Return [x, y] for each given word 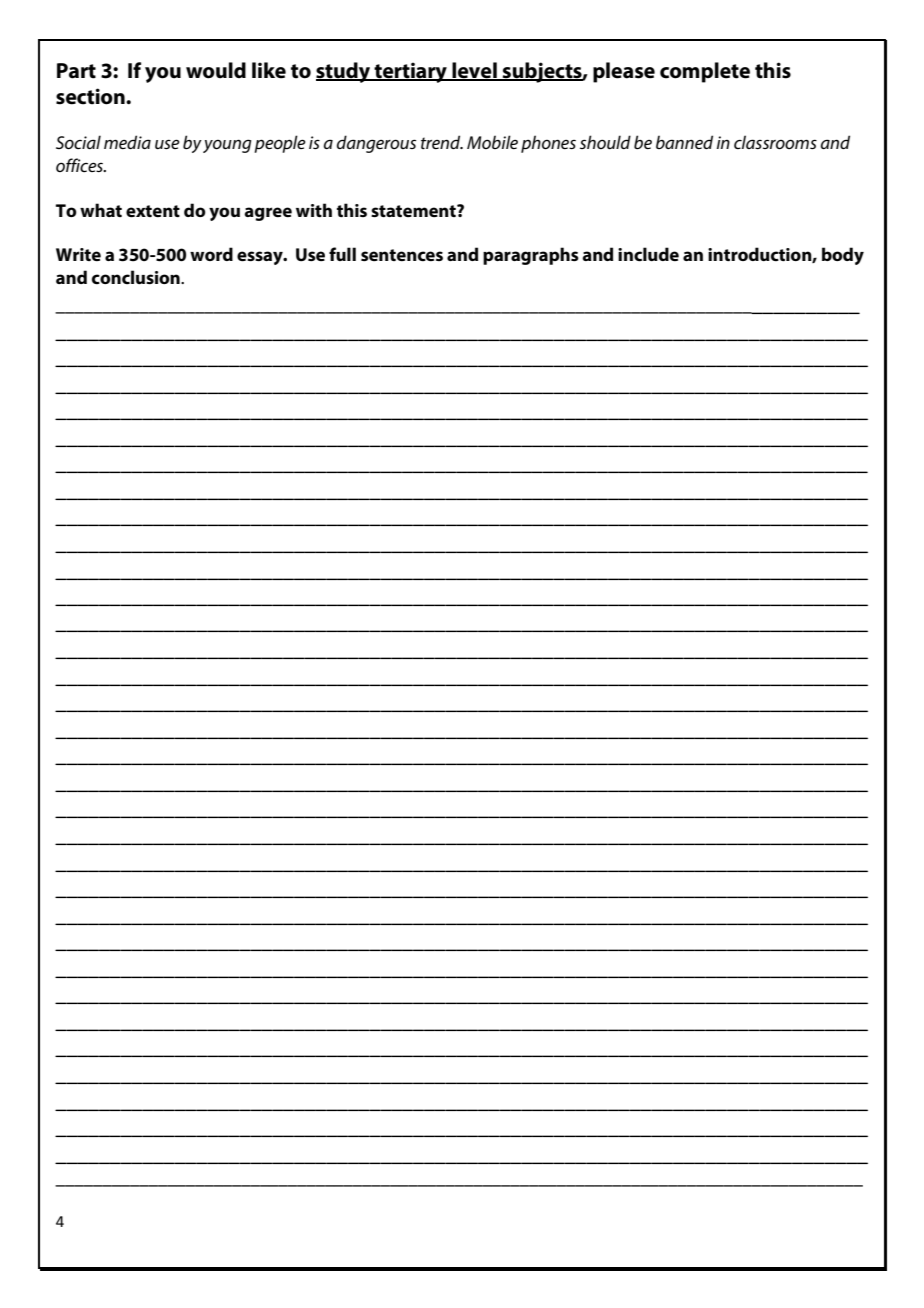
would [216, 70]
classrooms [775, 142]
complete [705, 72]
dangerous [376, 144]
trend [442, 142]
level [474, 71]
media [127, 142]
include [648, 254]
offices [81, 165]
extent [153, 211]
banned [684, 142]
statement [414, 211]
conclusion [137, 277]
